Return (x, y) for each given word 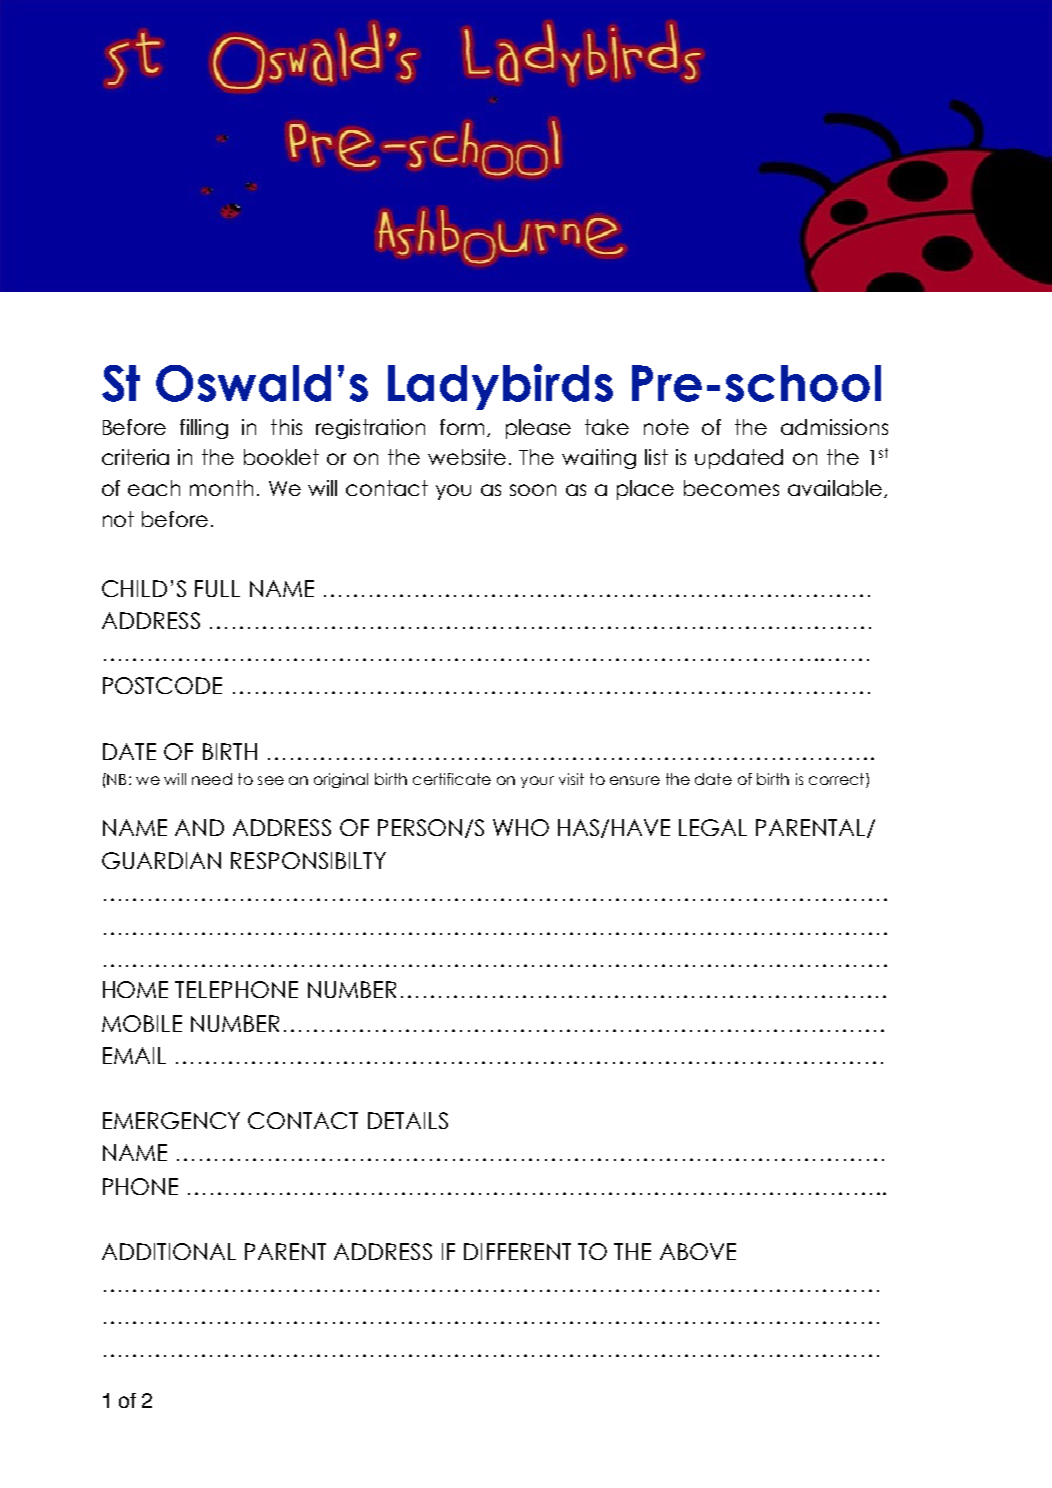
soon (533, 490)
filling (204, 429)
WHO (521, 827)
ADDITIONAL (169, 1251)
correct (838, 779)
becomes (731, 488)
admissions (834, 427)
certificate (452, 779)
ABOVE (698, 1251)
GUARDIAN (161, 860)
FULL (217, 588)
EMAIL (134, 1055)
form (464, 428)
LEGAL (713, 827)
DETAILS (408, 1120)
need (212, 779)
